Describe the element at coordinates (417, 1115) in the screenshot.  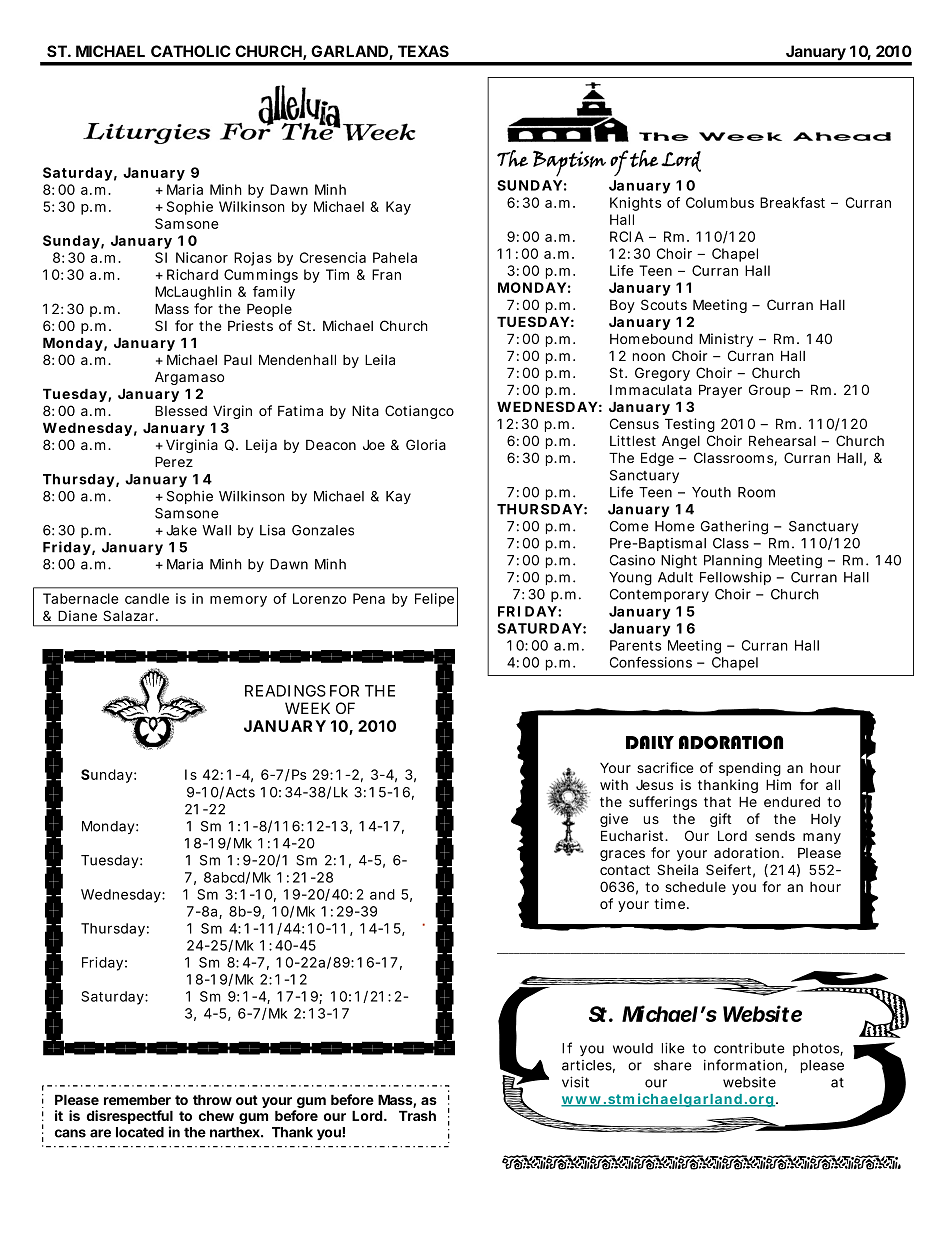
I see `Trash` at that location.
